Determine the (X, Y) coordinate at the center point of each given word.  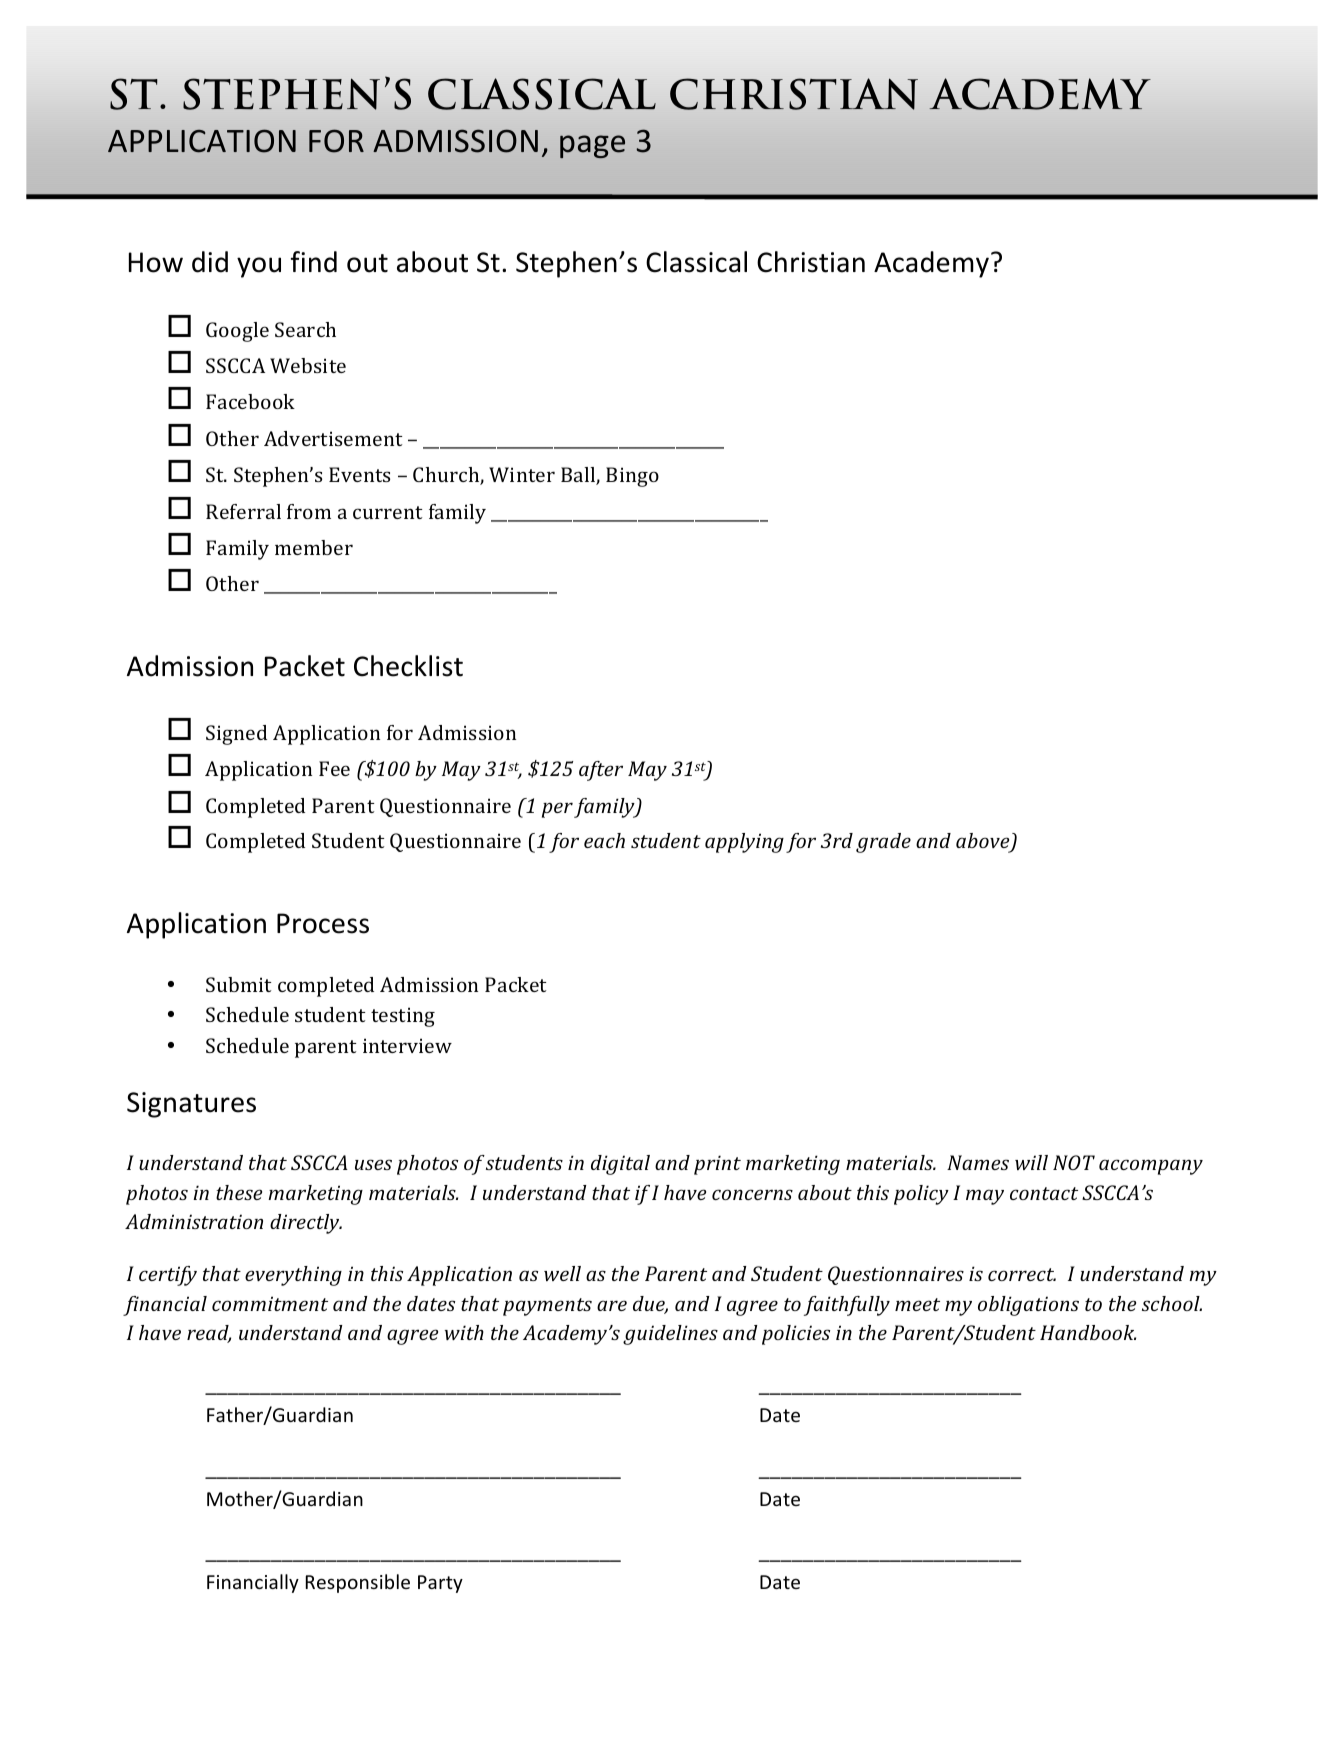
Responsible (358, 1583)
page (592, 146)
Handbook (1088, 1332)
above (984, 842)
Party (440, 1584)
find (314, 262)
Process (323, 923)
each (604, 840)
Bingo (632, 477)
